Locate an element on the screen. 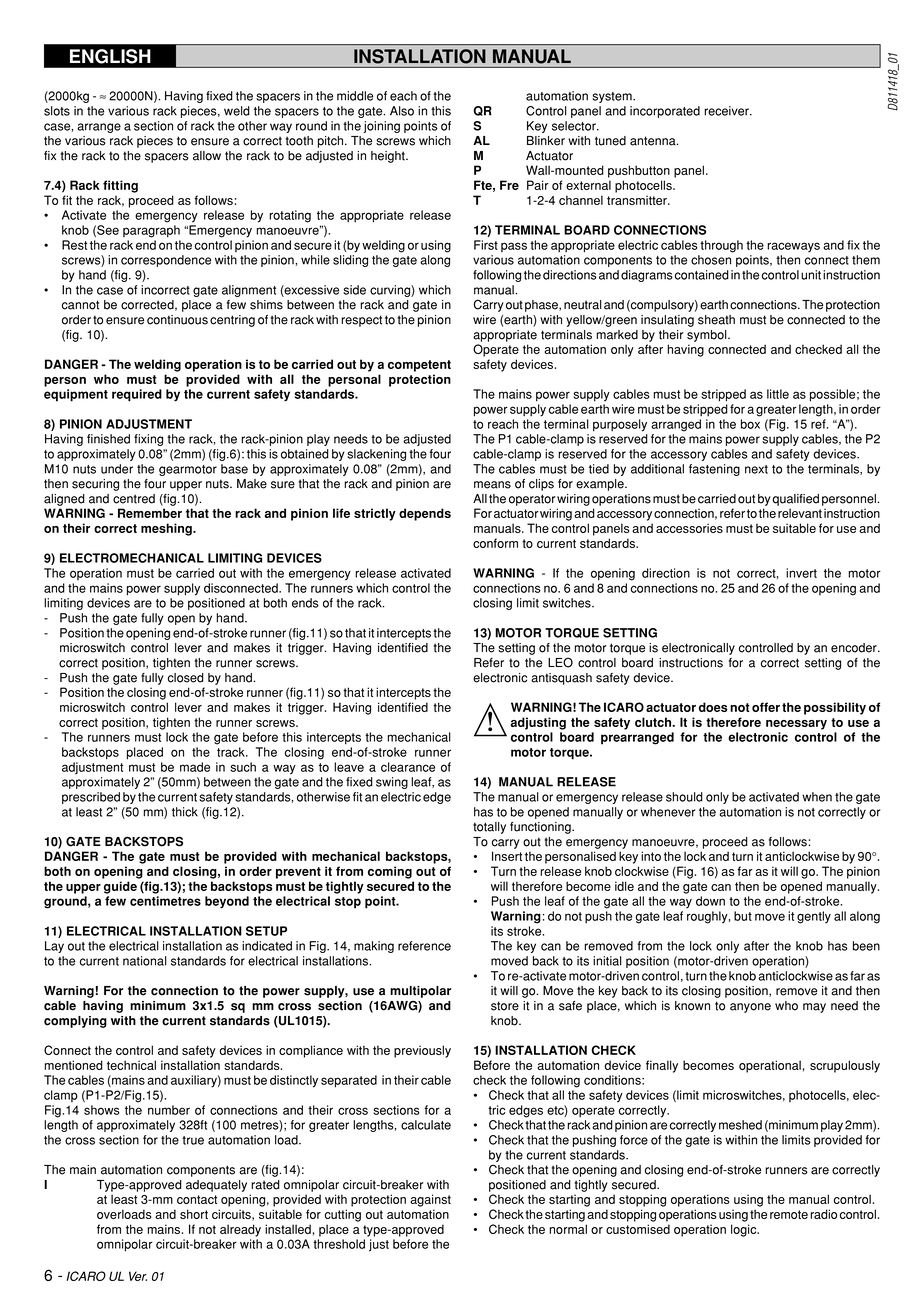 The height and width of the screenshot is (1308, 924). thick is located at coordinates (185, 812).
